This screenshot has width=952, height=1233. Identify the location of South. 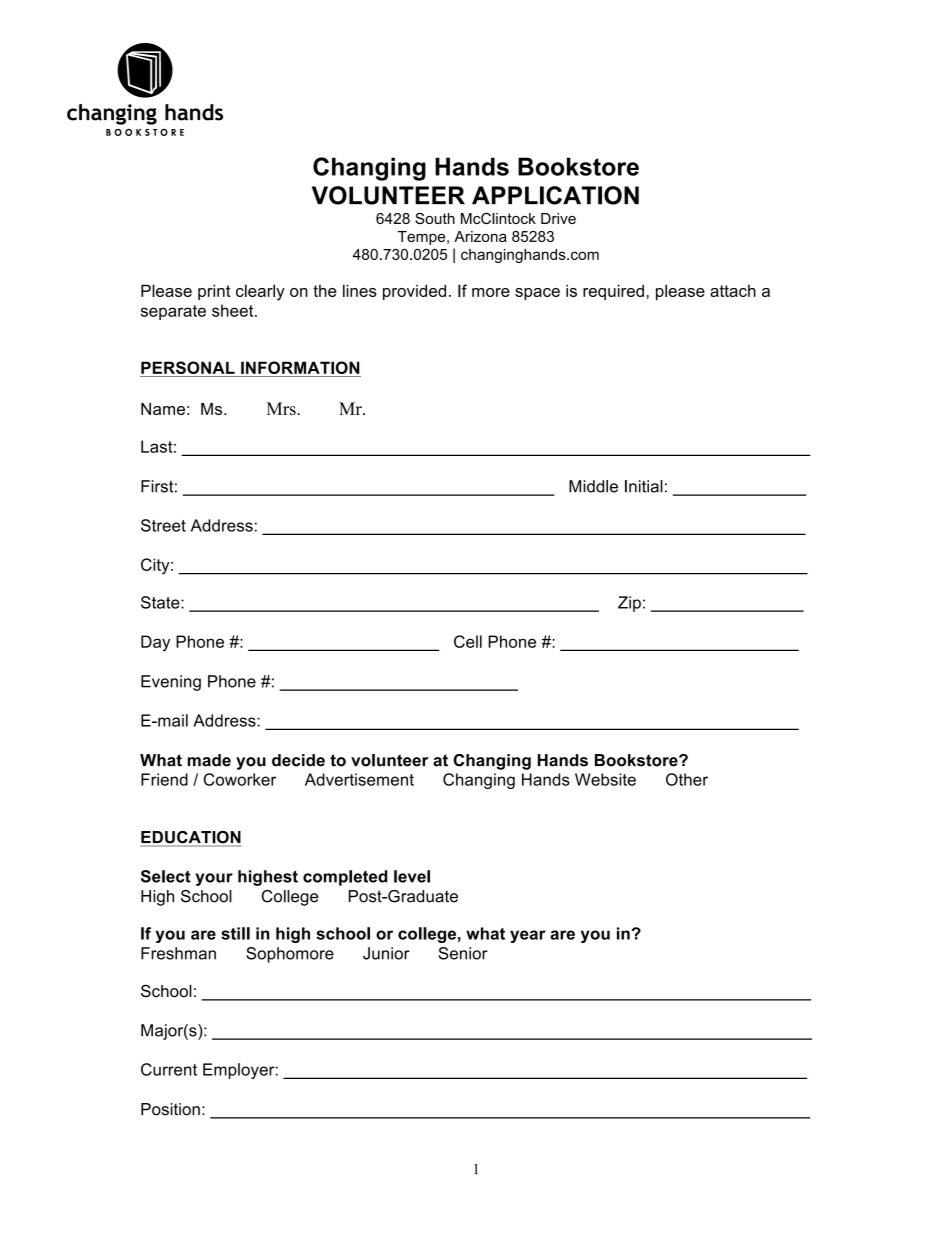
(435, 218).
